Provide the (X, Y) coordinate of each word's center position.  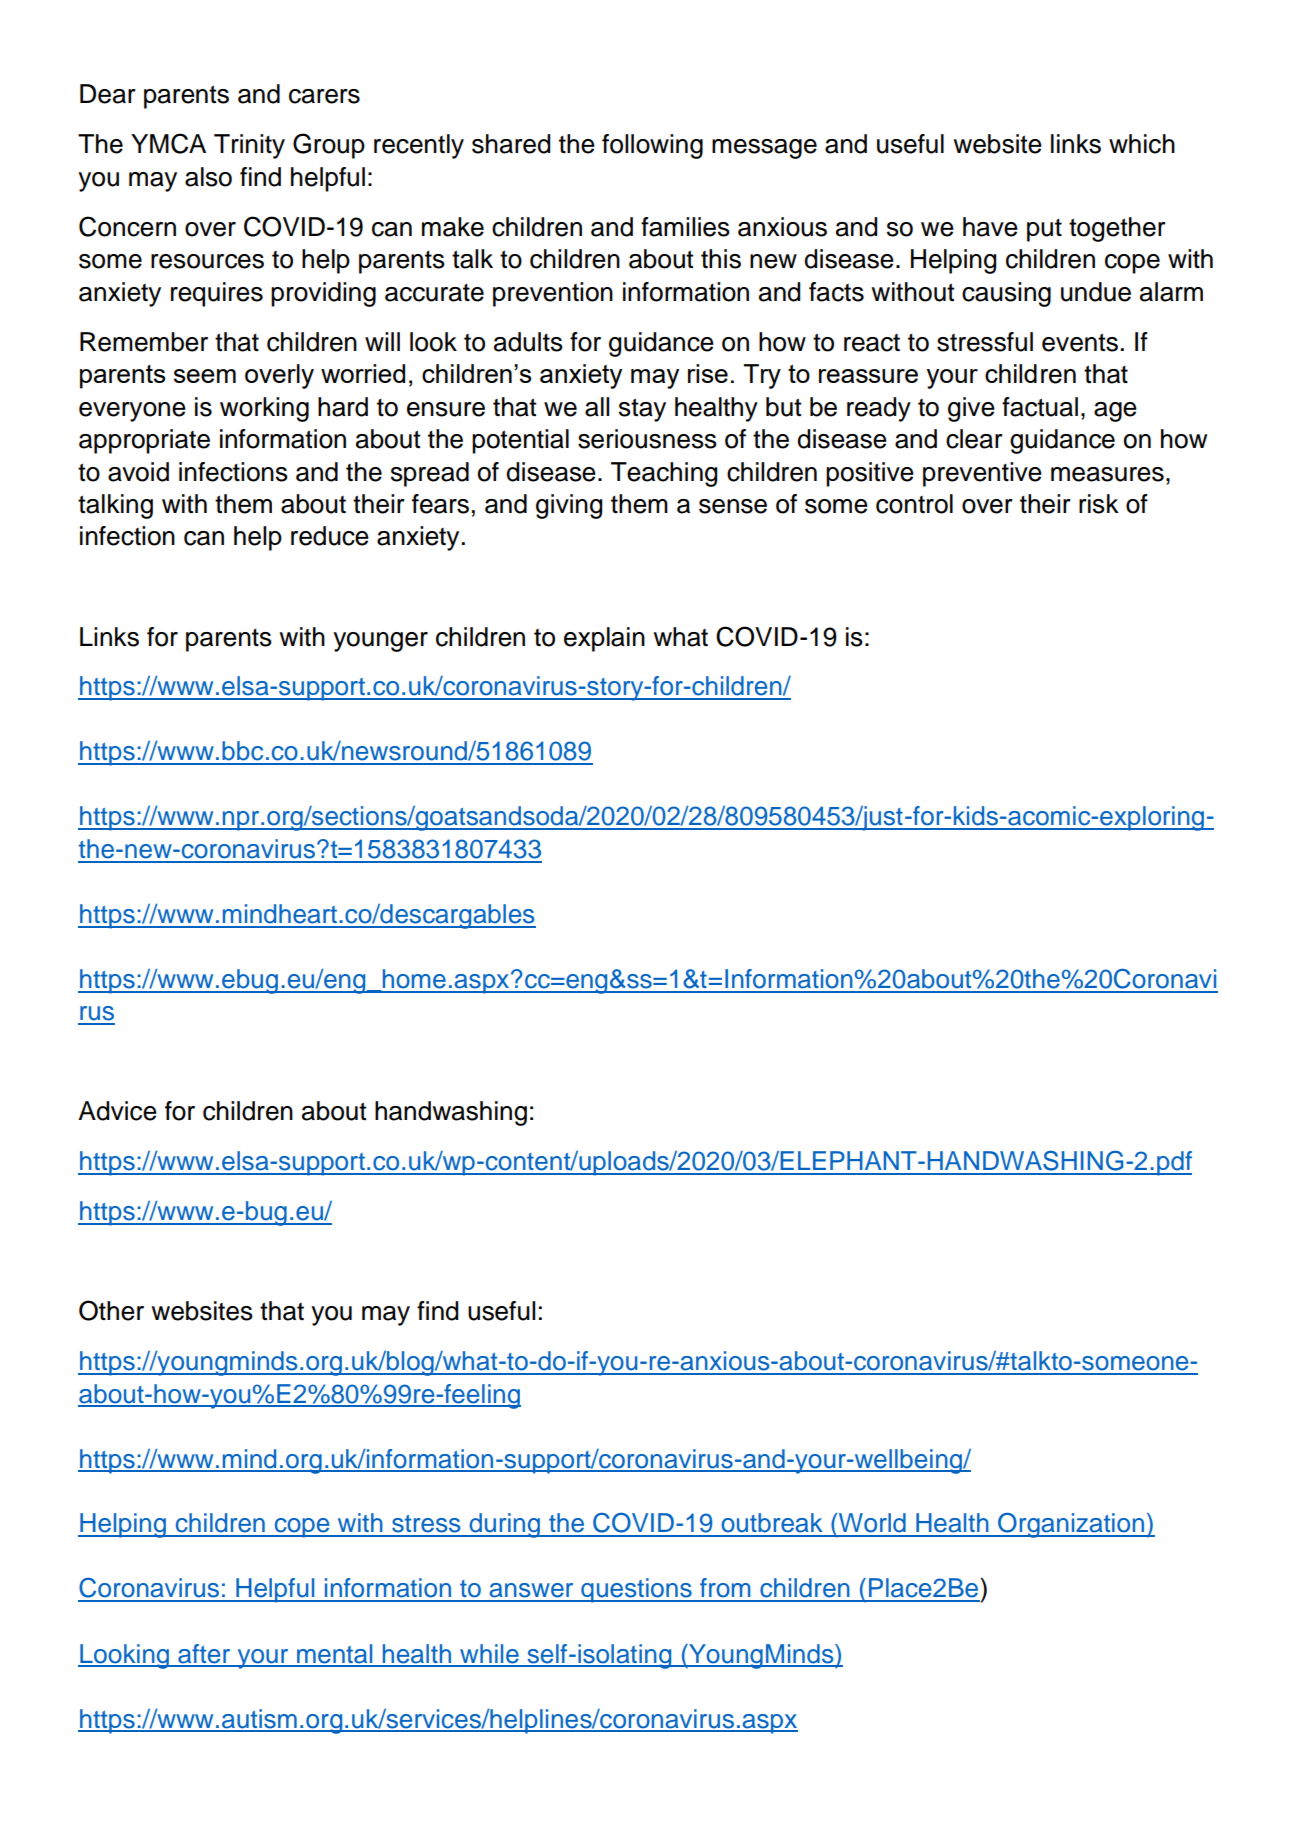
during (504, 1525)
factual (1040, 407)
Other (111, 1310)
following (652, 146)
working (264, 409)
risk (1099, 504)
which (1142, 144)
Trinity (249, 146)
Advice (117, 1111)
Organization (1071, 1525)
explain (604, 639)
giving (569, 506)
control (914, 504)
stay (642, 410)
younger (380, 642)
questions (636, 1590)
